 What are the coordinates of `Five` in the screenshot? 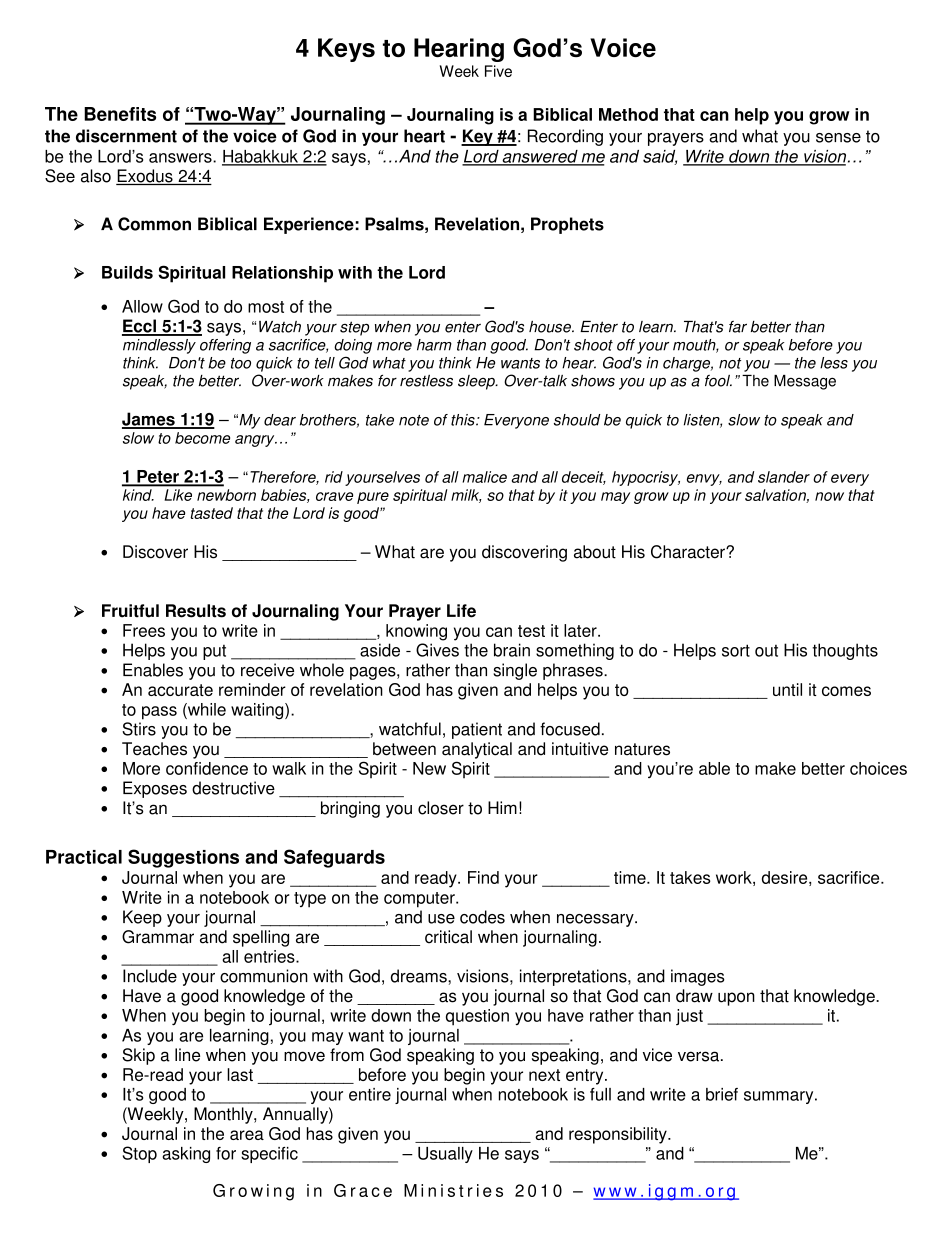 It's located at (498, 71).
